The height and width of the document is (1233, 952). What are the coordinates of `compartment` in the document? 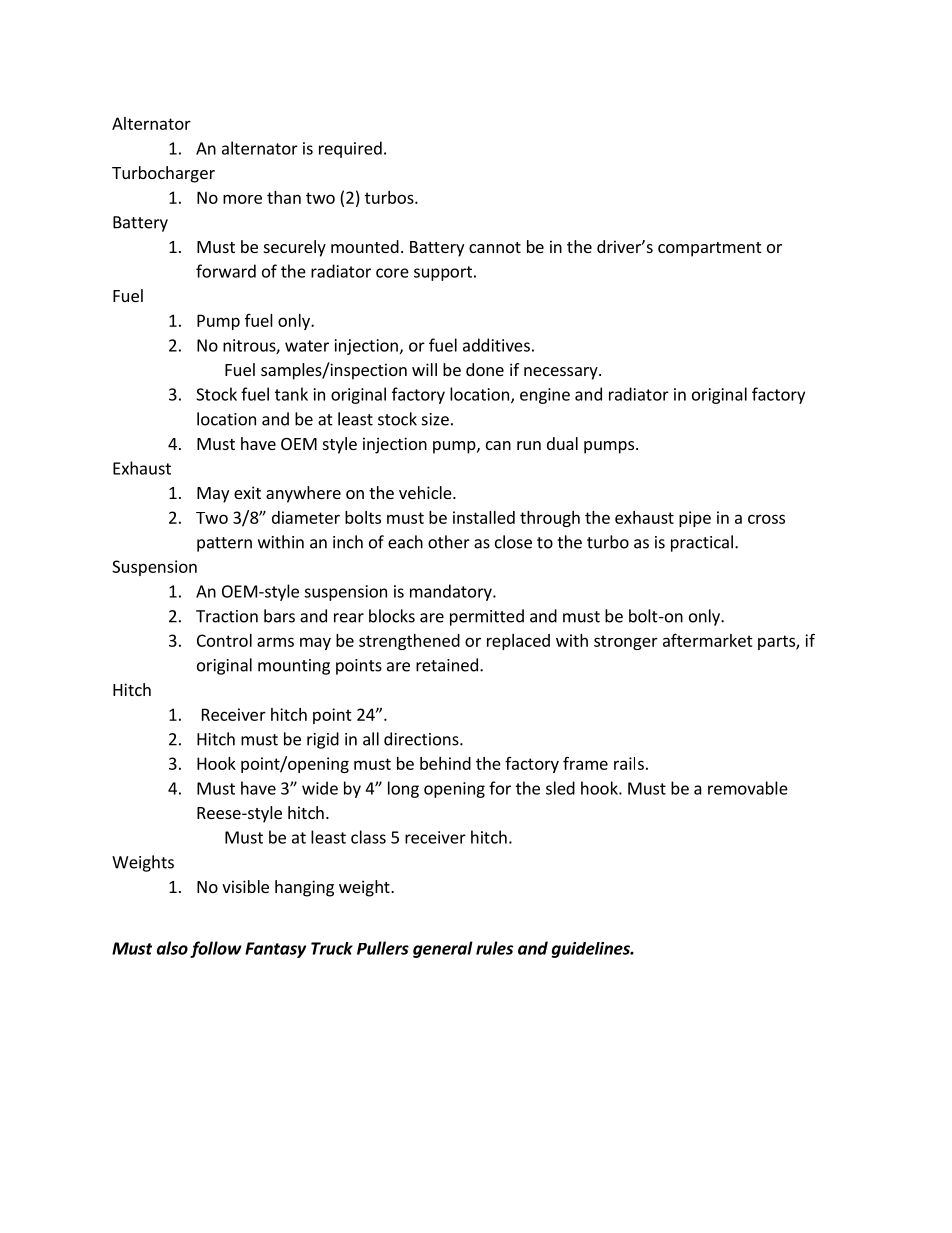 It's located at (709, 249).
